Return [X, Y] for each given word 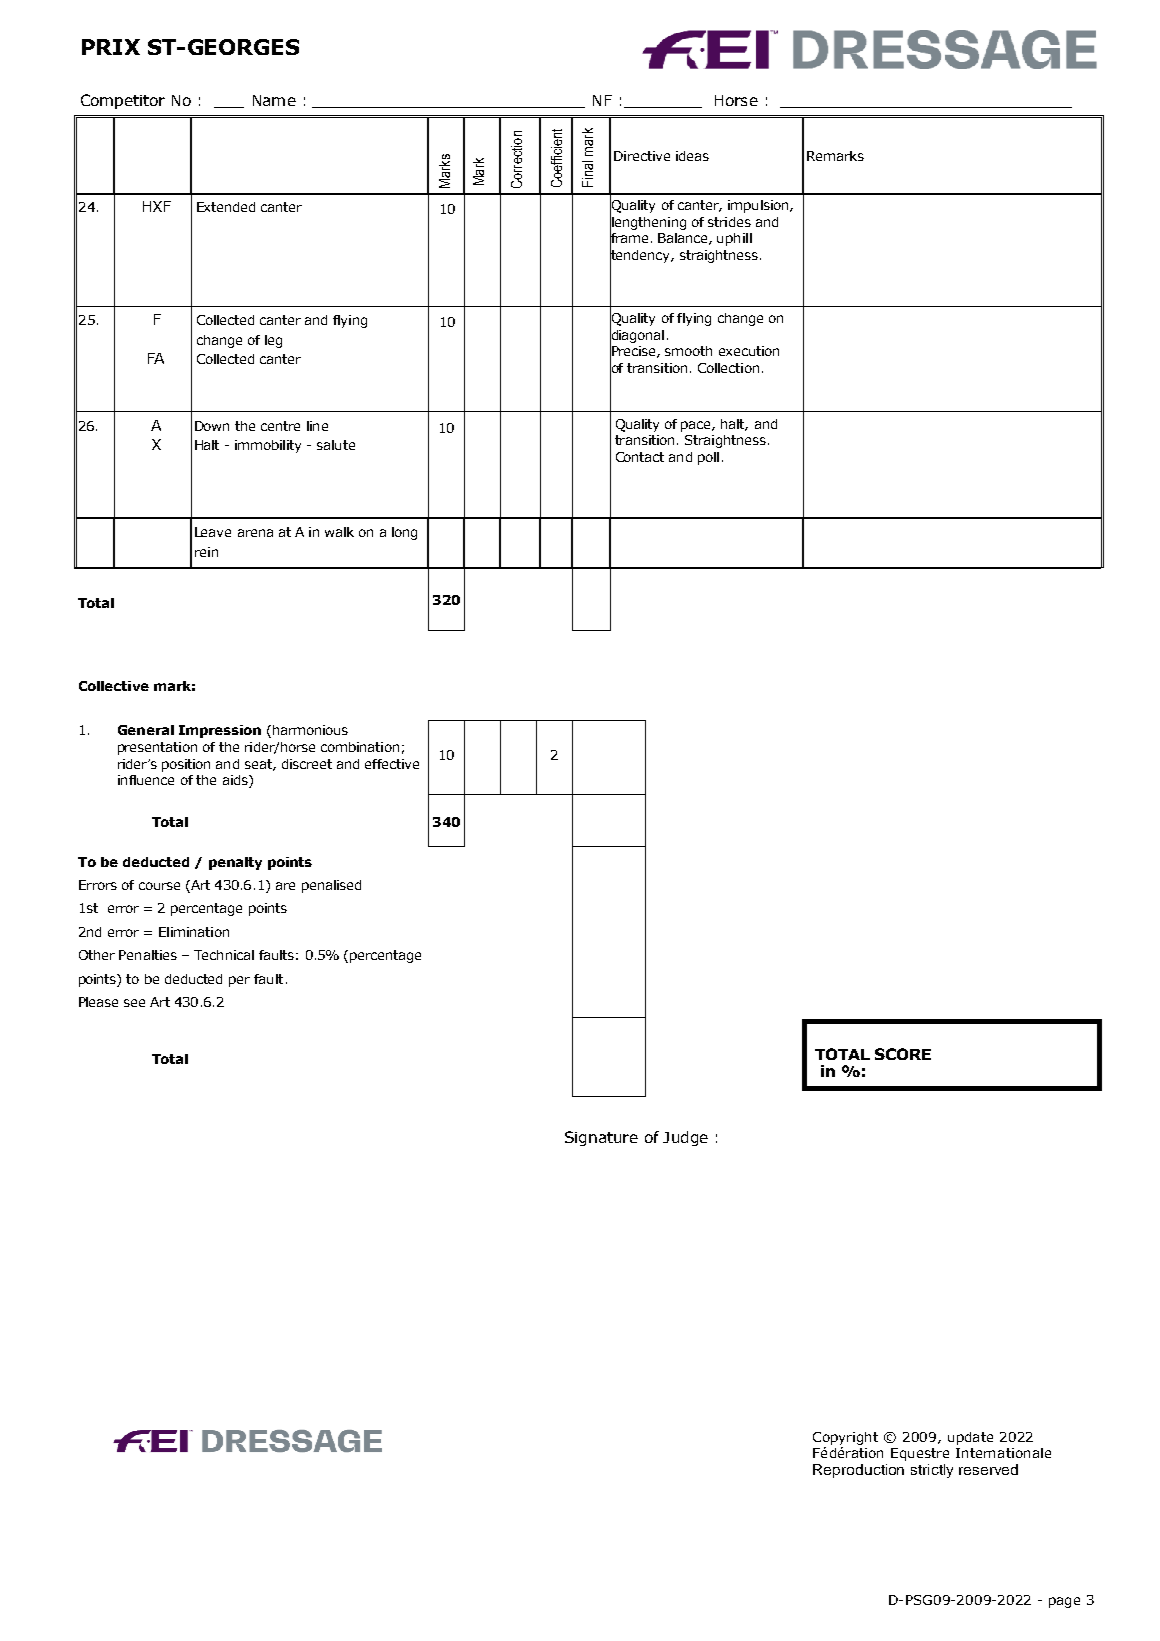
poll [708, 458]
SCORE [903, 1054]
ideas [692, 156]
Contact [640, 457]
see [134, 1003]
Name [274, 100]
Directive [642, 156]
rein [206, 552]
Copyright [845, 1438]
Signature [601, 1138]
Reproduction [858, 1471]
